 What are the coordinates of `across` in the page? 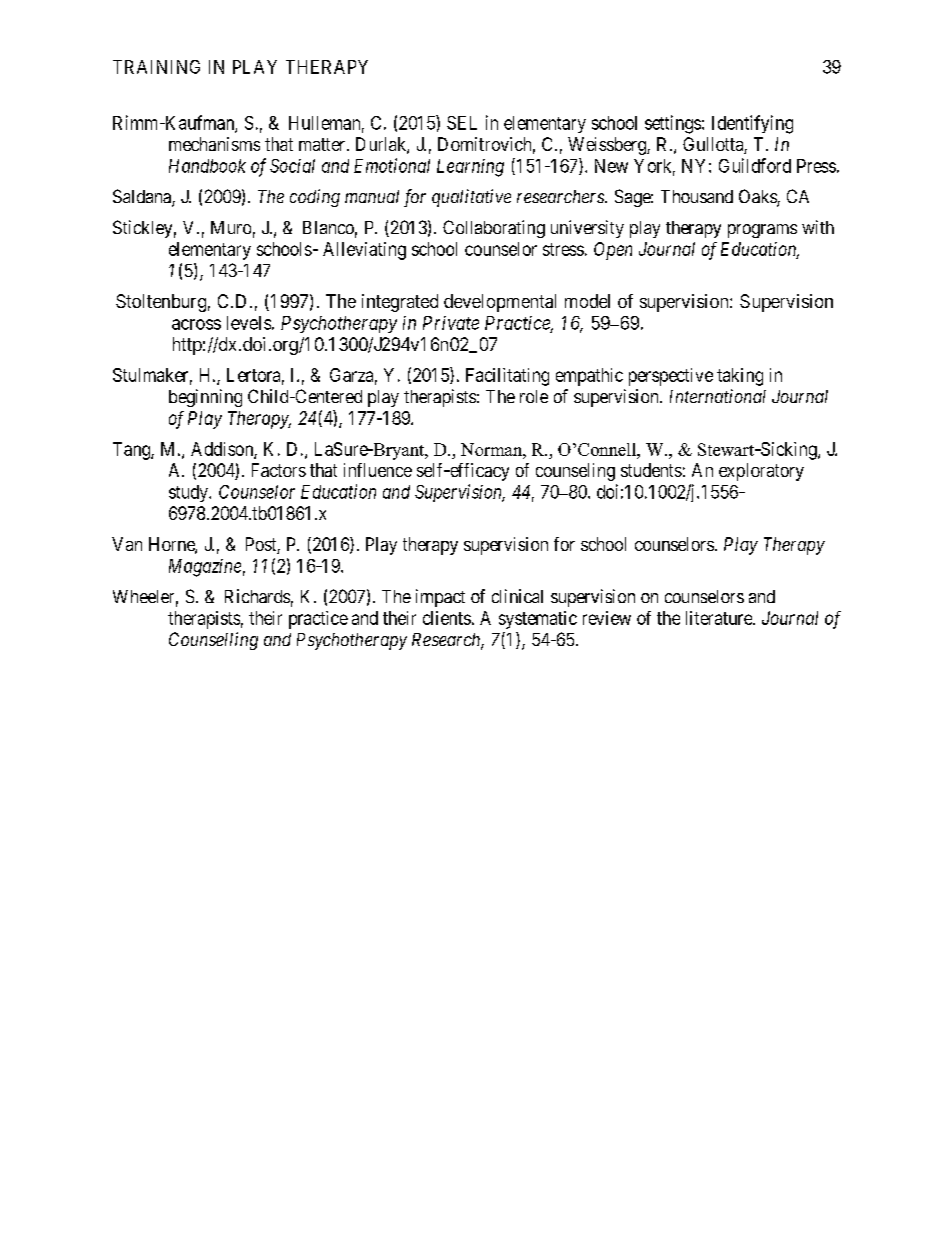 It's located at (196, 324).
